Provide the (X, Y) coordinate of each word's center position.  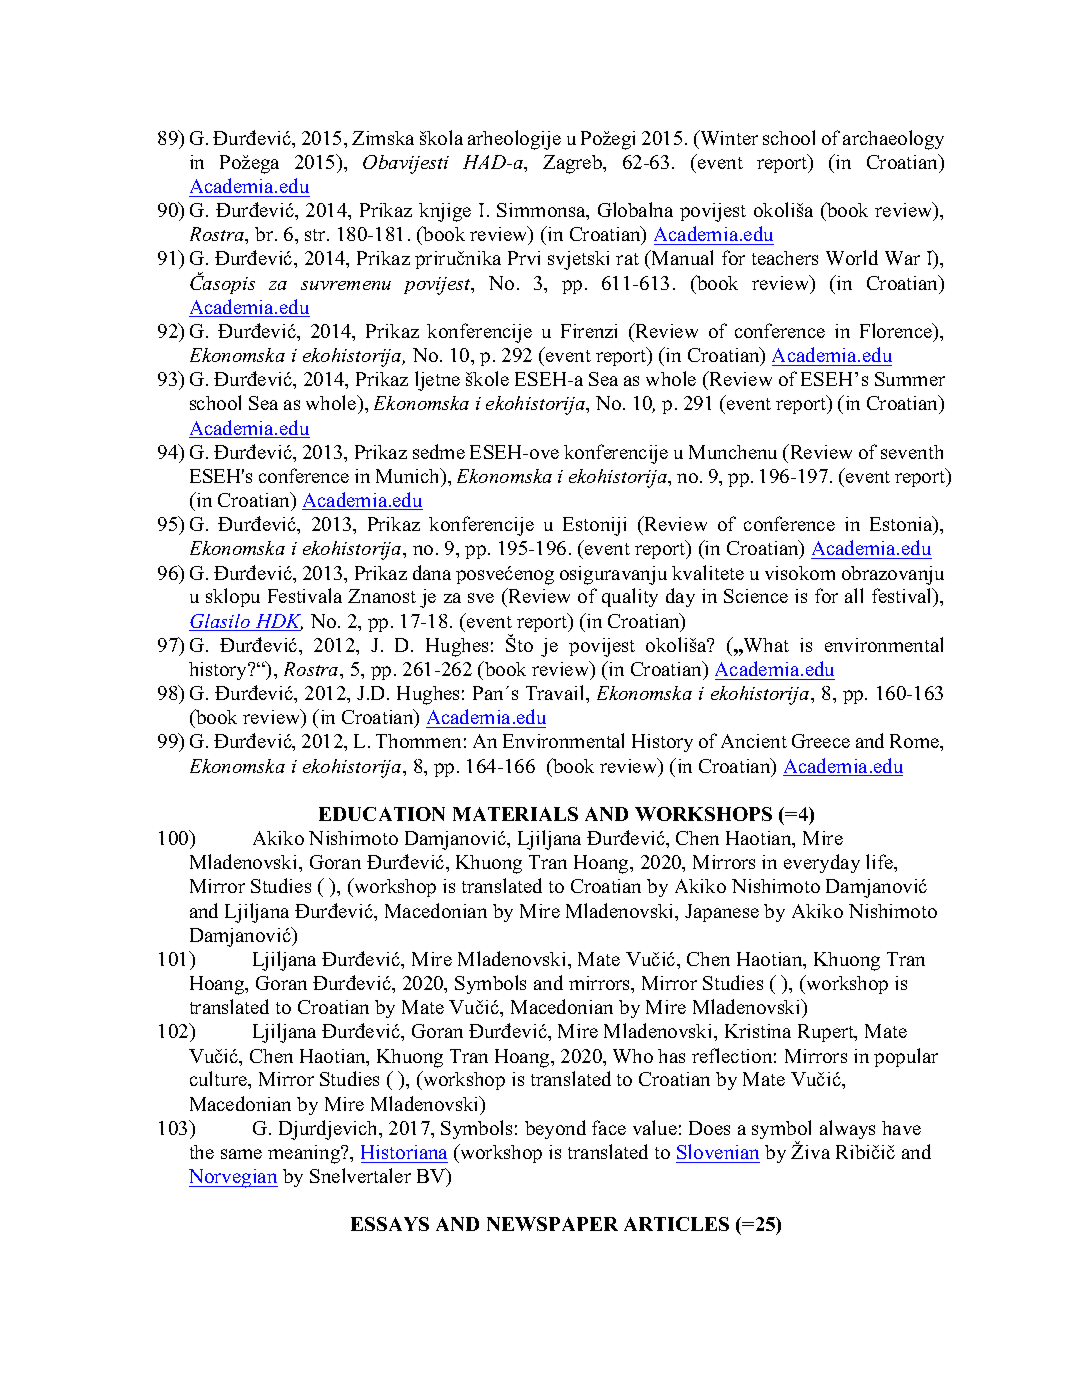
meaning (305, 1154)
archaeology (893, 140)
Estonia (902, 525)
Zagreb (573, 164)
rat (627, 259)
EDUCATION (382, 814)
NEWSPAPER (552, 1224)
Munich (409, 477)
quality (630, 597)
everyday (822, 863)
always (847, 1129)
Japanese (722, 913)
